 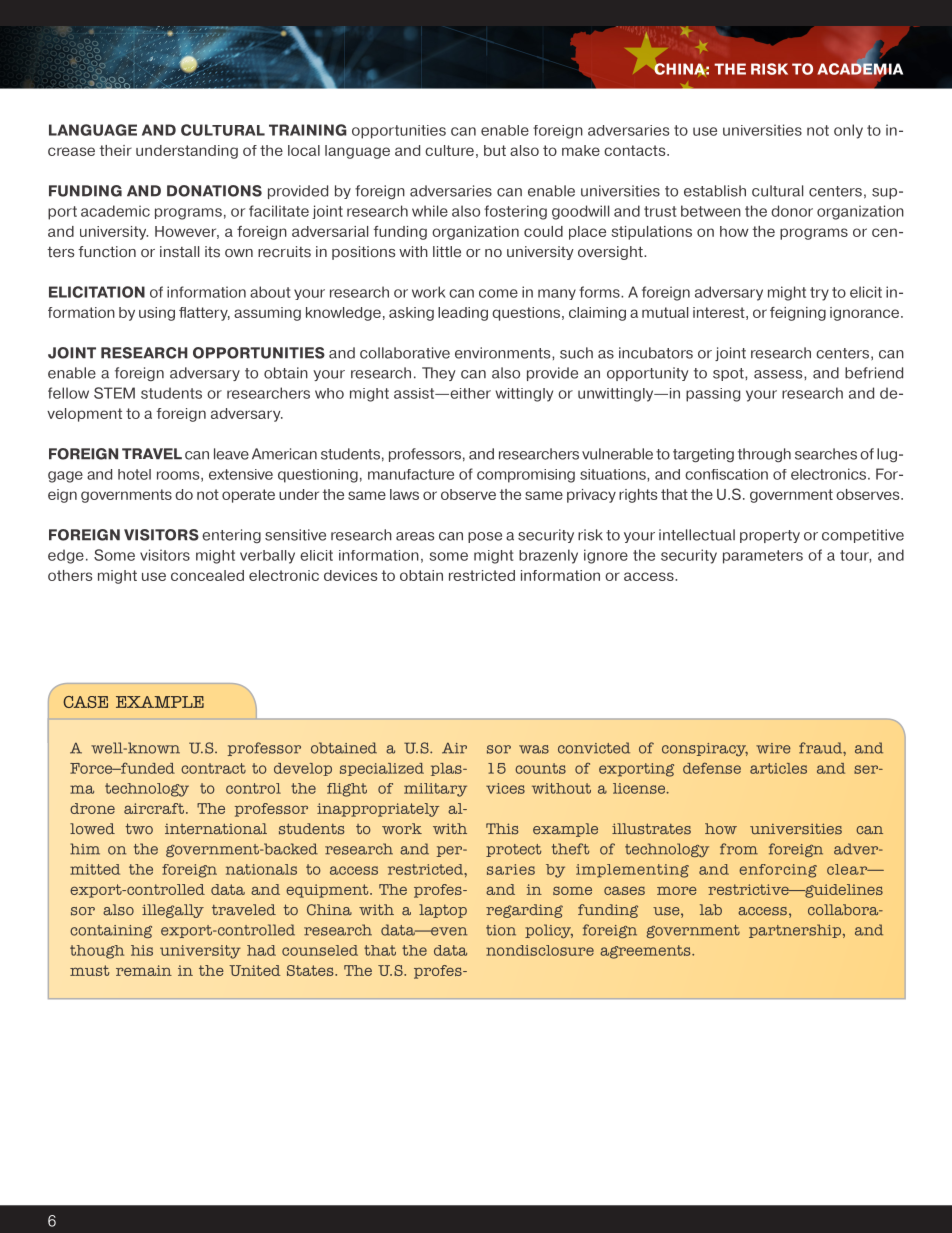 I want to click on only, so click(x=848, y=131).
